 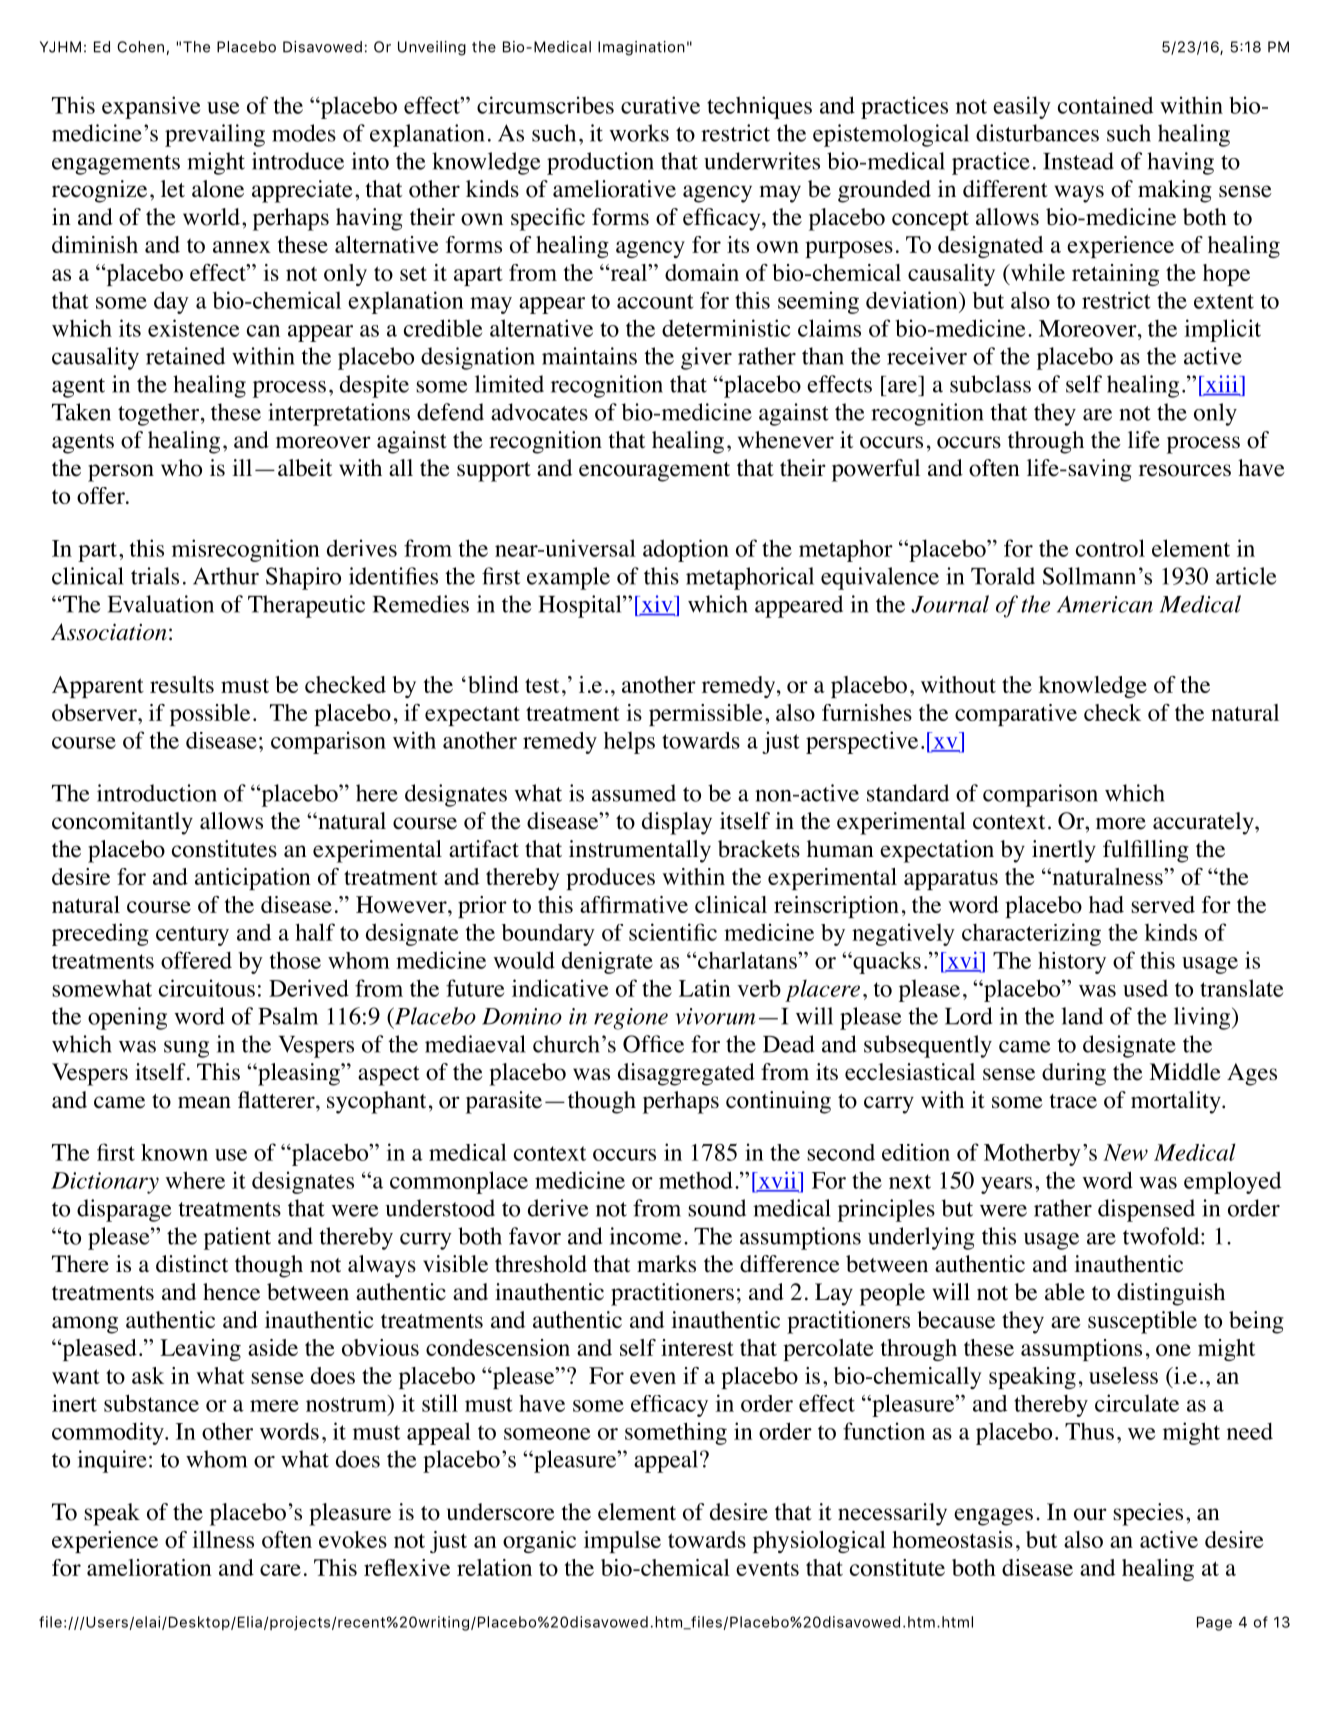 What do you see at coordinates (622, 1542) in the screenshot?
I see `impulse` at bounding box center [622, 1542].
